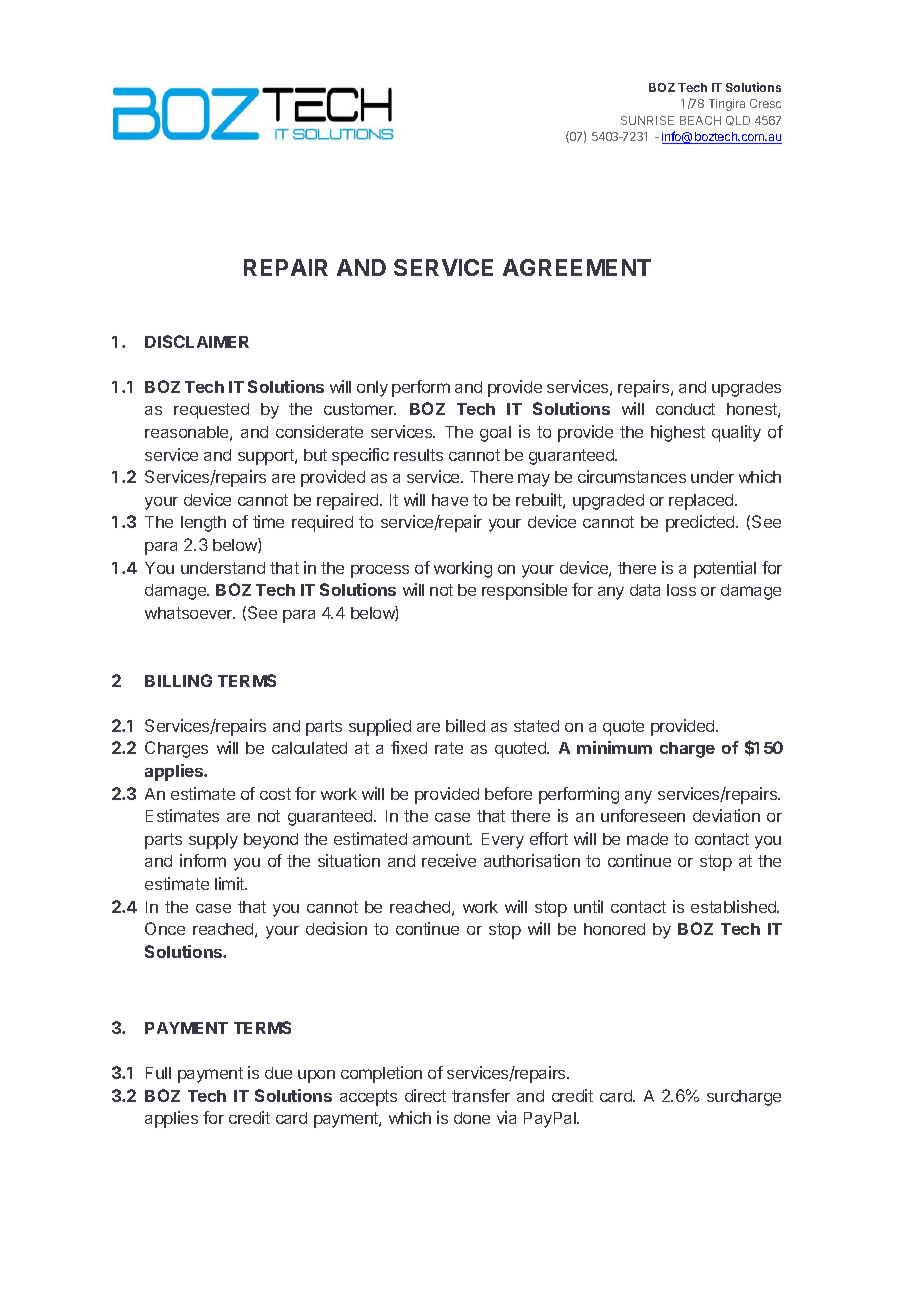 This page has width=924, height=1308. I want to click on supply, so click(213, 841).
